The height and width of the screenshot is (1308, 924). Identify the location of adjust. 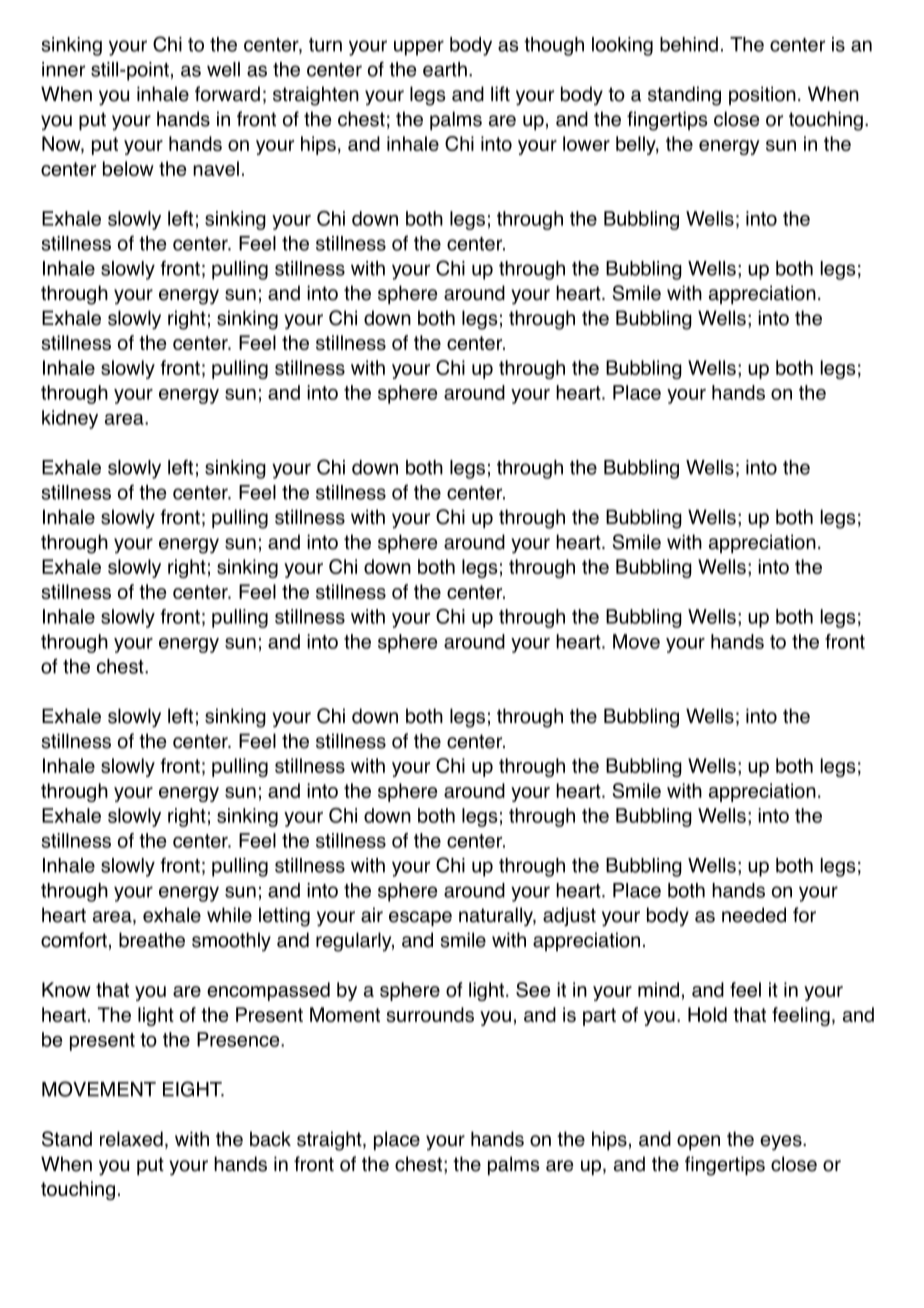
(569, 916).
